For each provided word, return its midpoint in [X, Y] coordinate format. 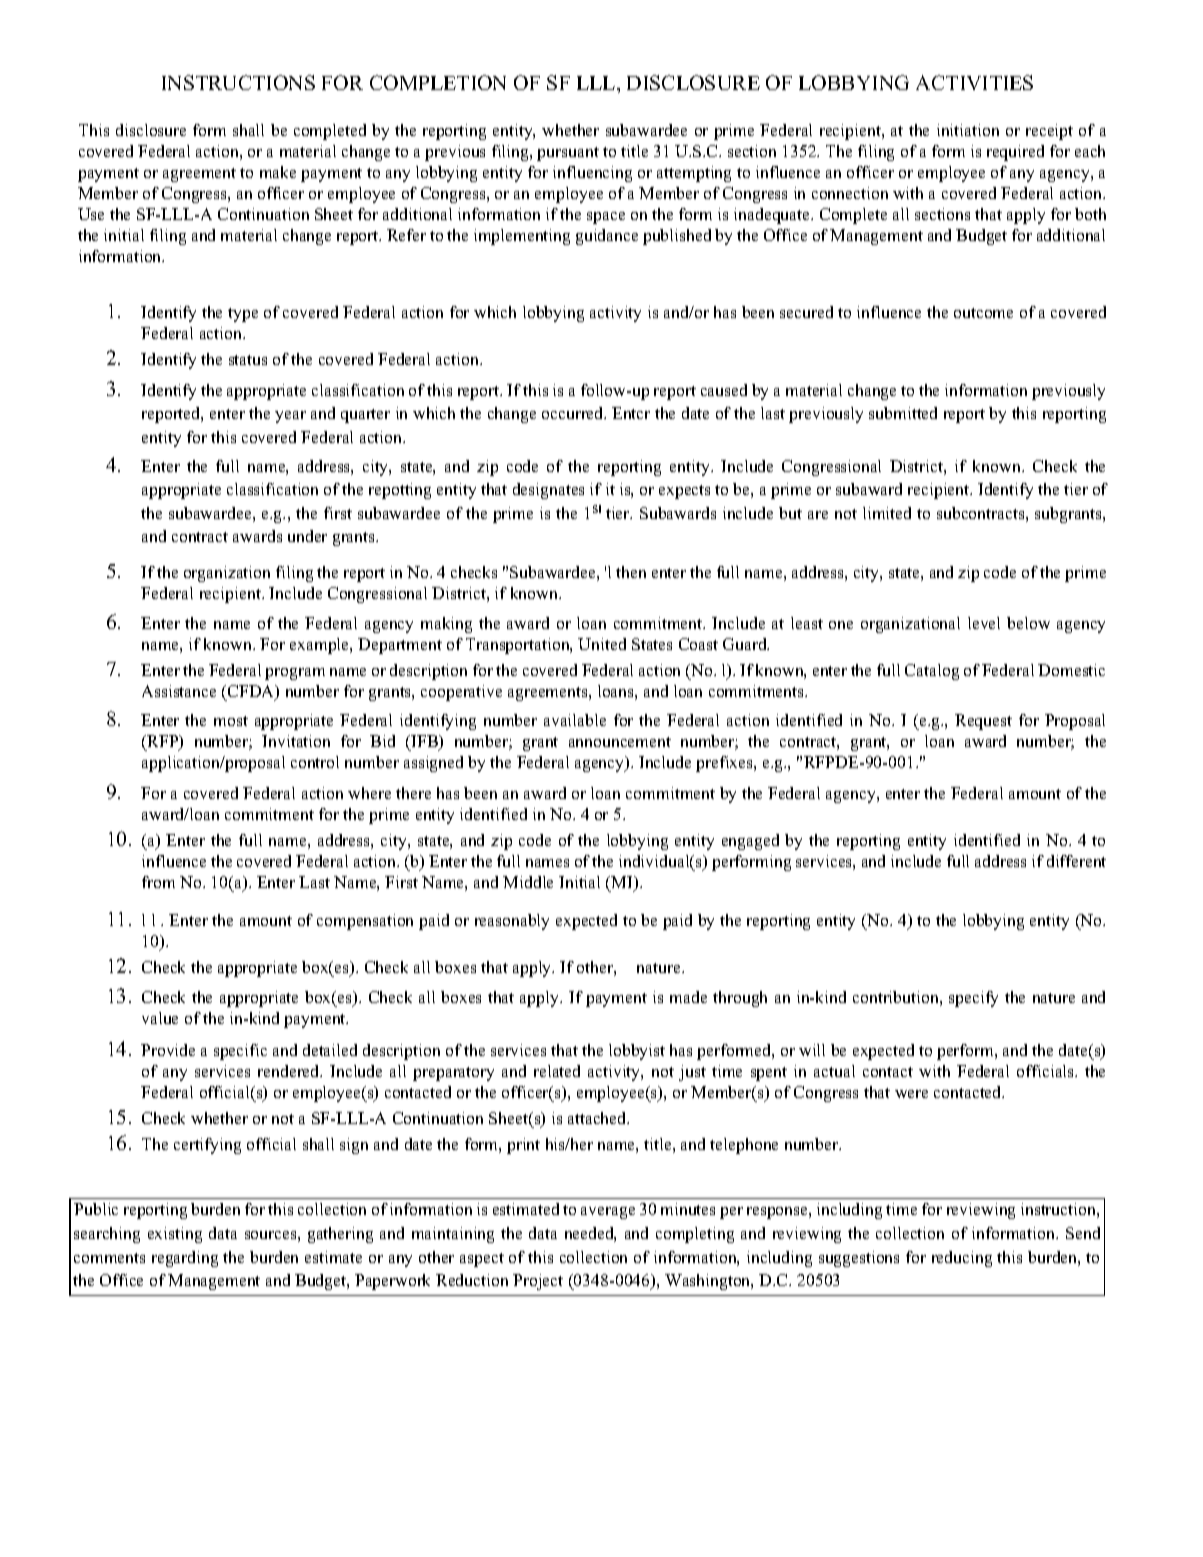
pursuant [568, 154]
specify [973, 999]
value [160, 1018]
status [248, 360]
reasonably [512, 922]
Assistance [179, 691]
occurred [574, 413]
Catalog [932, 672]
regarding [185, 1259]
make [278, 172]
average [608, 1213]
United [602, 644]
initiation [968, 130]
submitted [903, 413]
